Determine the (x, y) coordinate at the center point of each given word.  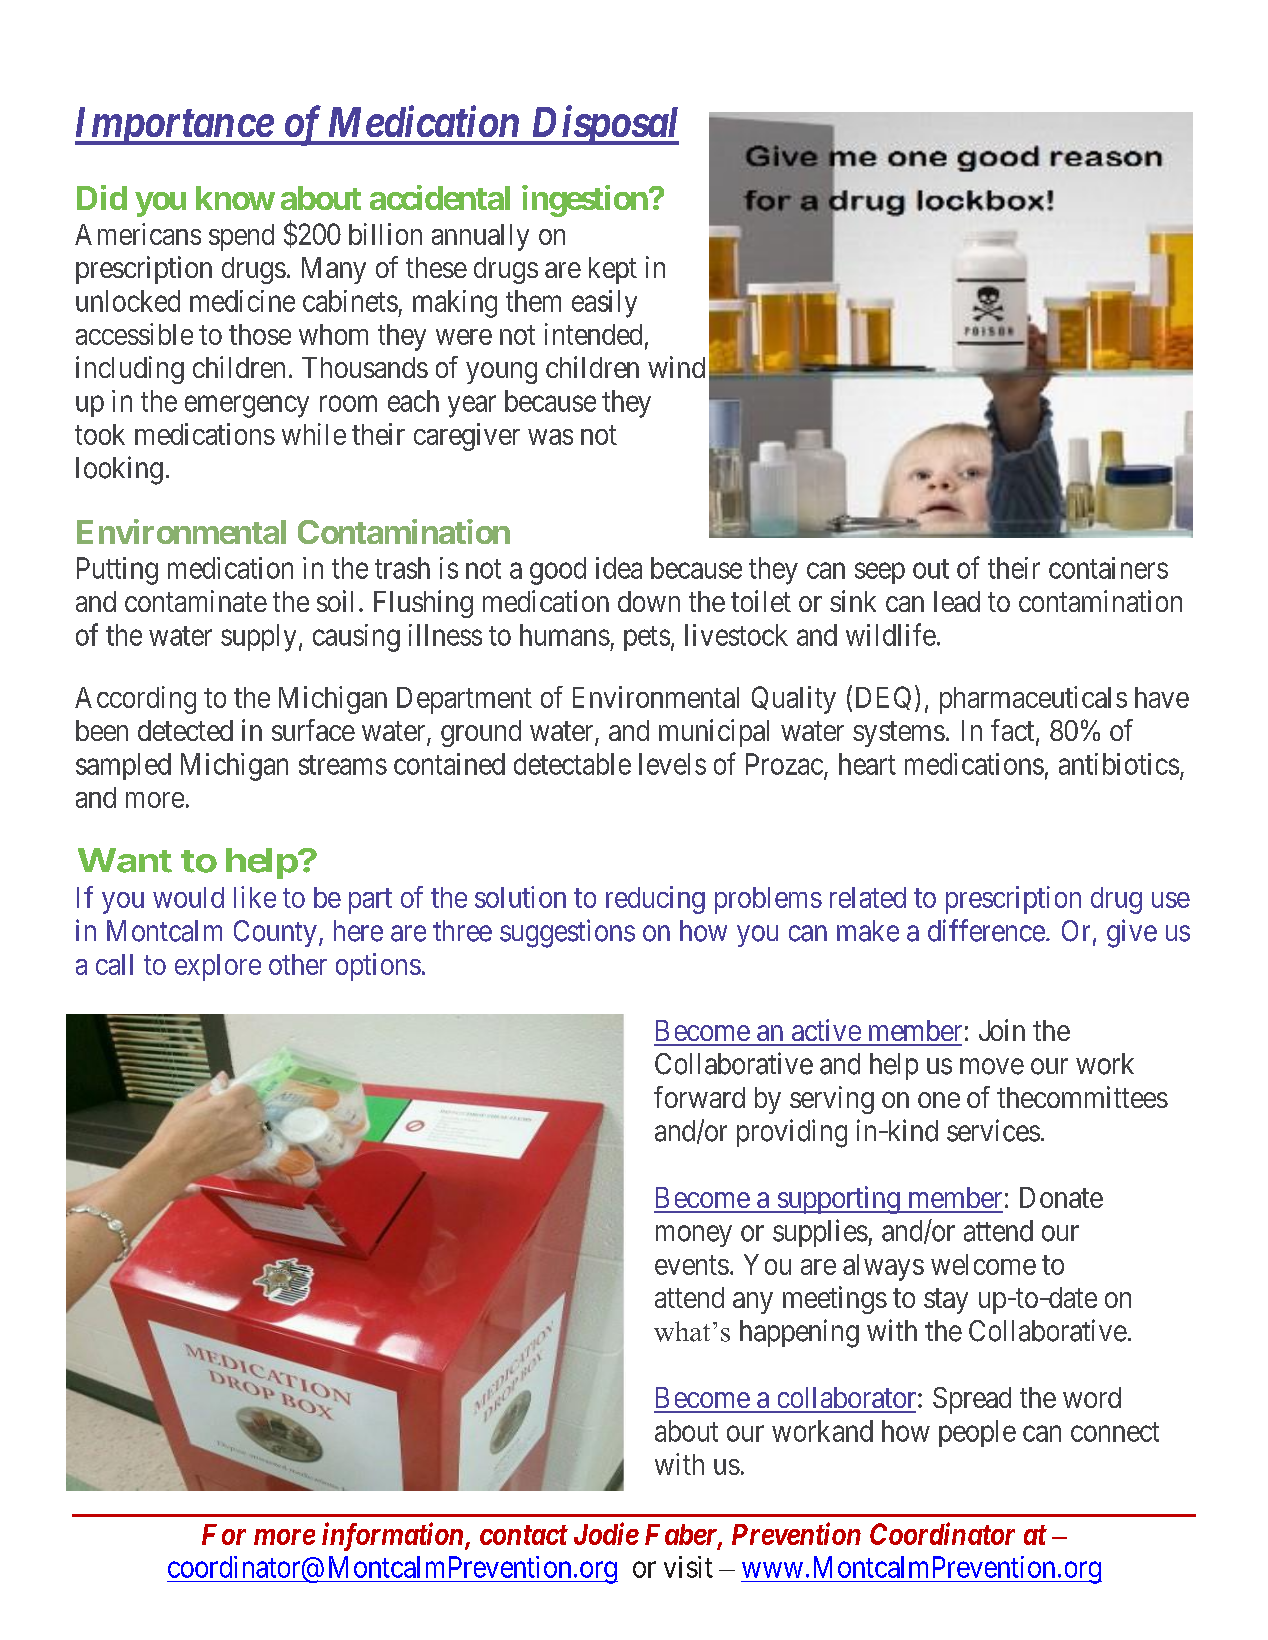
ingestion (585, 201)
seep (880, 573)
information (394, 1536)
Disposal (603, 125)
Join (1002, 1030)
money (694, 1236)
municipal (714, 733)
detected (185, 730)
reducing (655, 900)
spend (241, 237)
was (550, 437)
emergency (247, 407)
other (298, 964)
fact (1014, 731)
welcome (983, 1264)
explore (218, 967)
